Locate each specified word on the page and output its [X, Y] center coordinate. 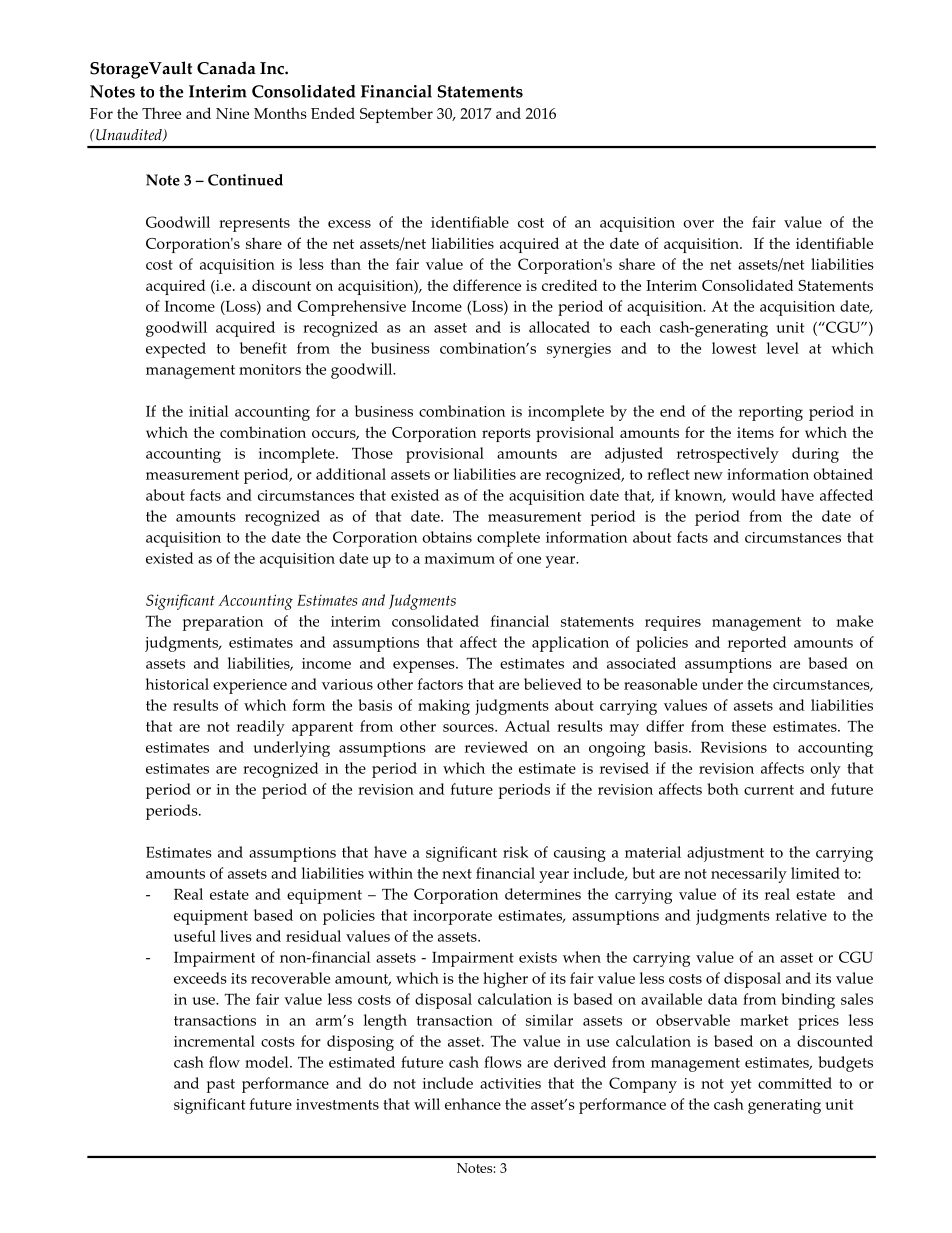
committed [795, 1083]
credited [569, 285]
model [268, 1062]
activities [510, 1083]
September [396, 115]
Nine [232, 113]
